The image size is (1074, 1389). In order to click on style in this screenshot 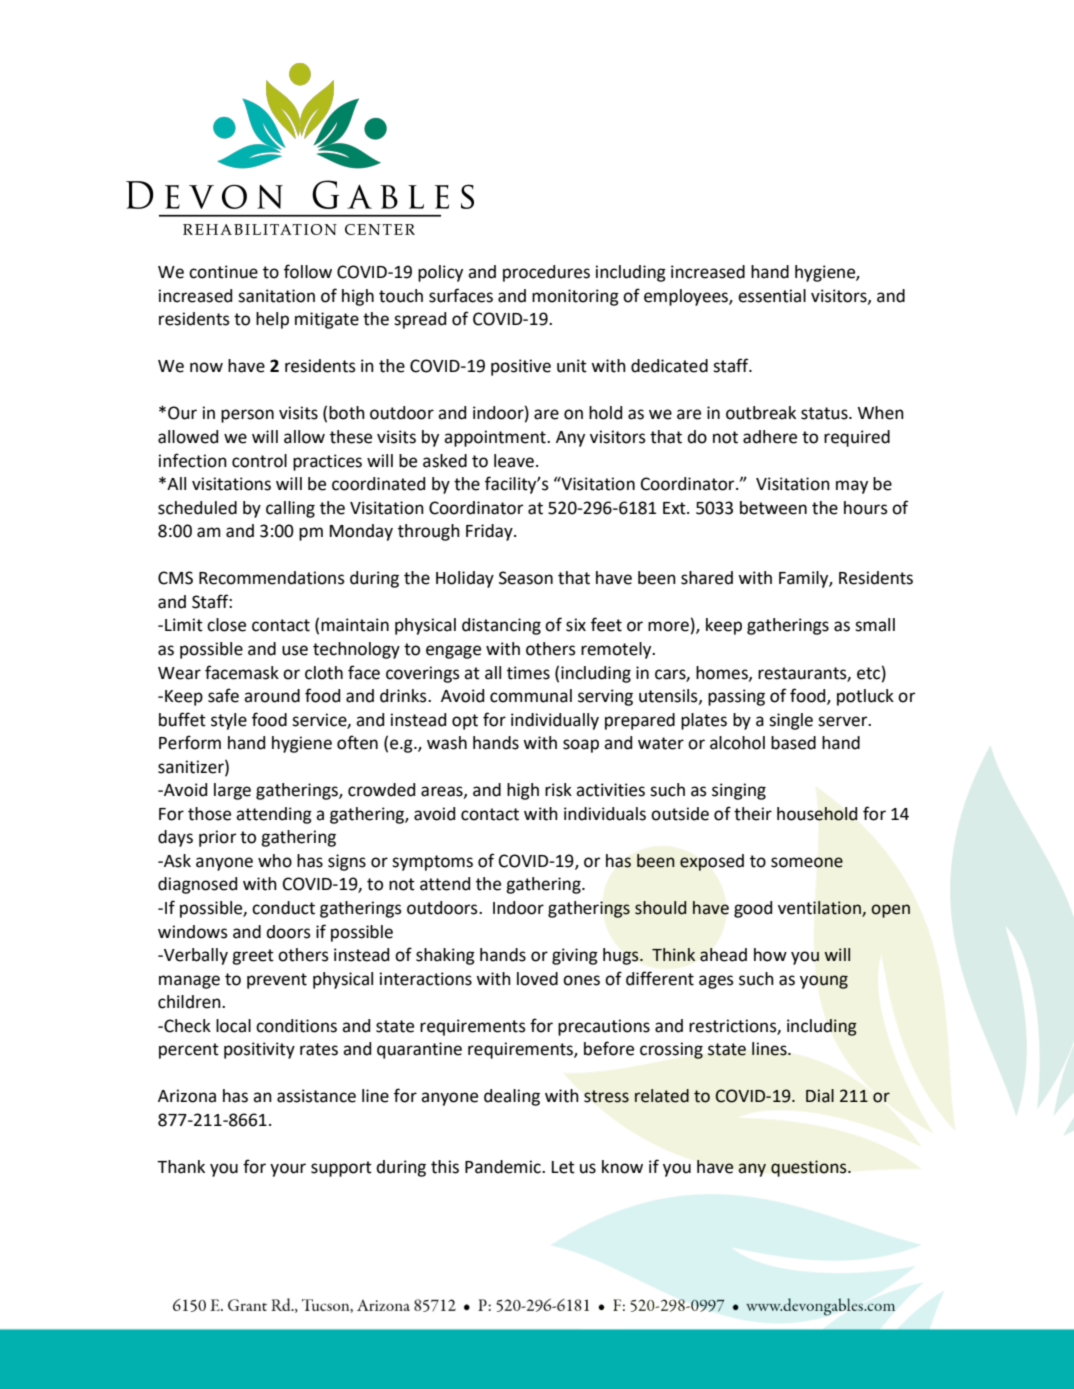, I will do `click(229, 721)`.
